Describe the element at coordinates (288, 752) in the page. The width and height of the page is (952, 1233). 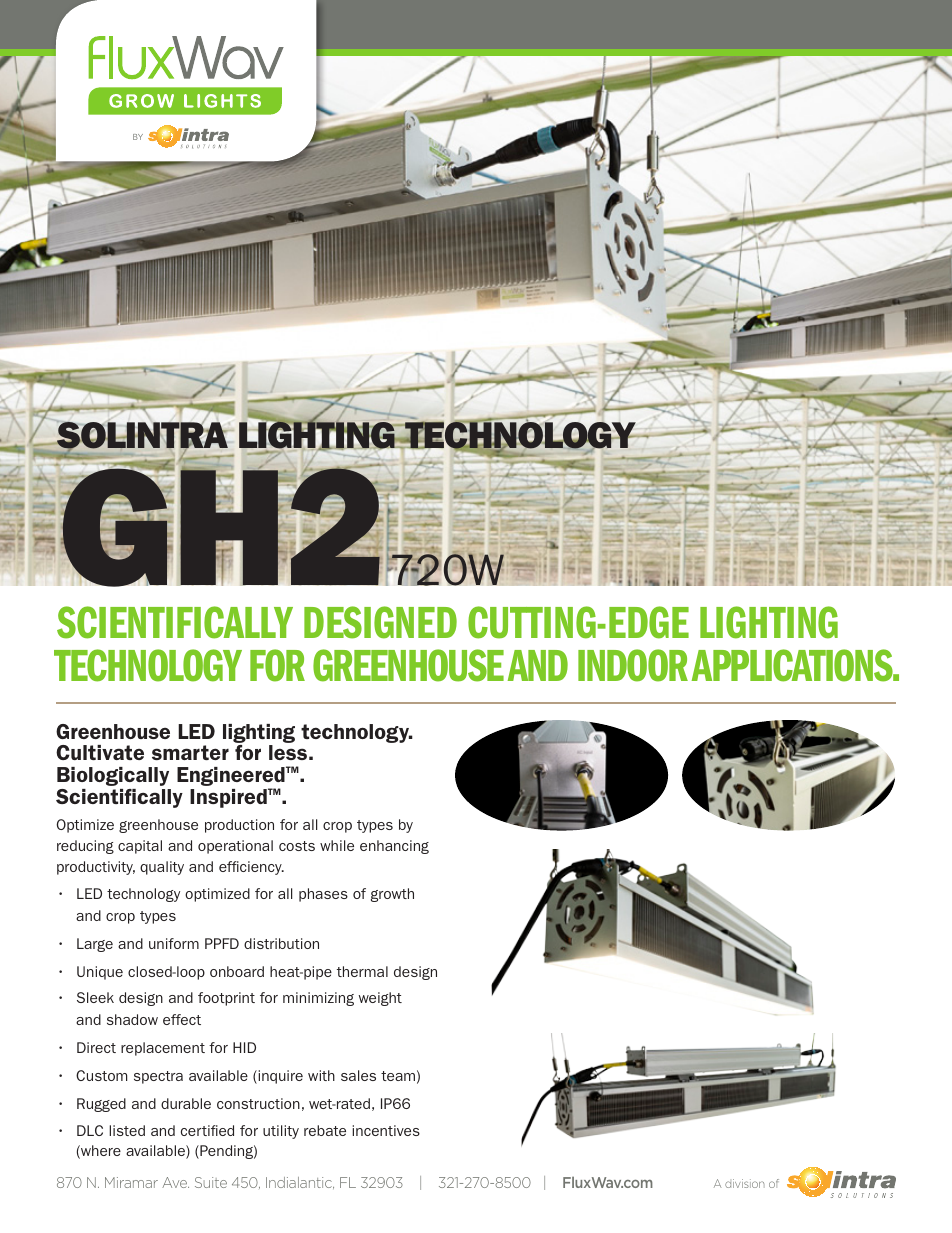
I see `less` at that location.
